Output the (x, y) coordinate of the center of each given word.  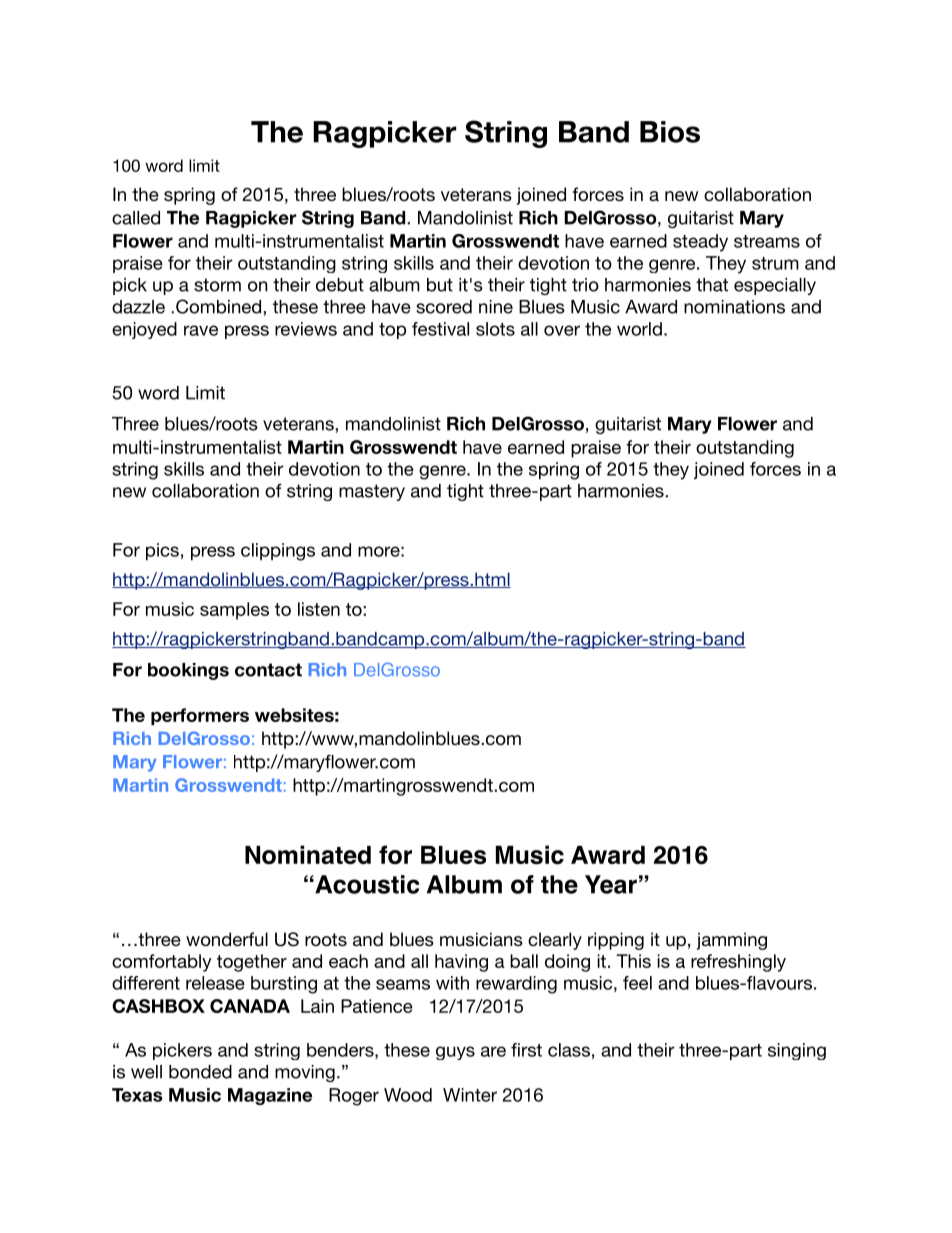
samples (234, 611)
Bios (670, 132)
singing (797, 1051)
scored (444, 307)
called (136, 218)
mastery (372, 492)
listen (319, 609)
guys (455, 1053)
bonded (200, 1072)
